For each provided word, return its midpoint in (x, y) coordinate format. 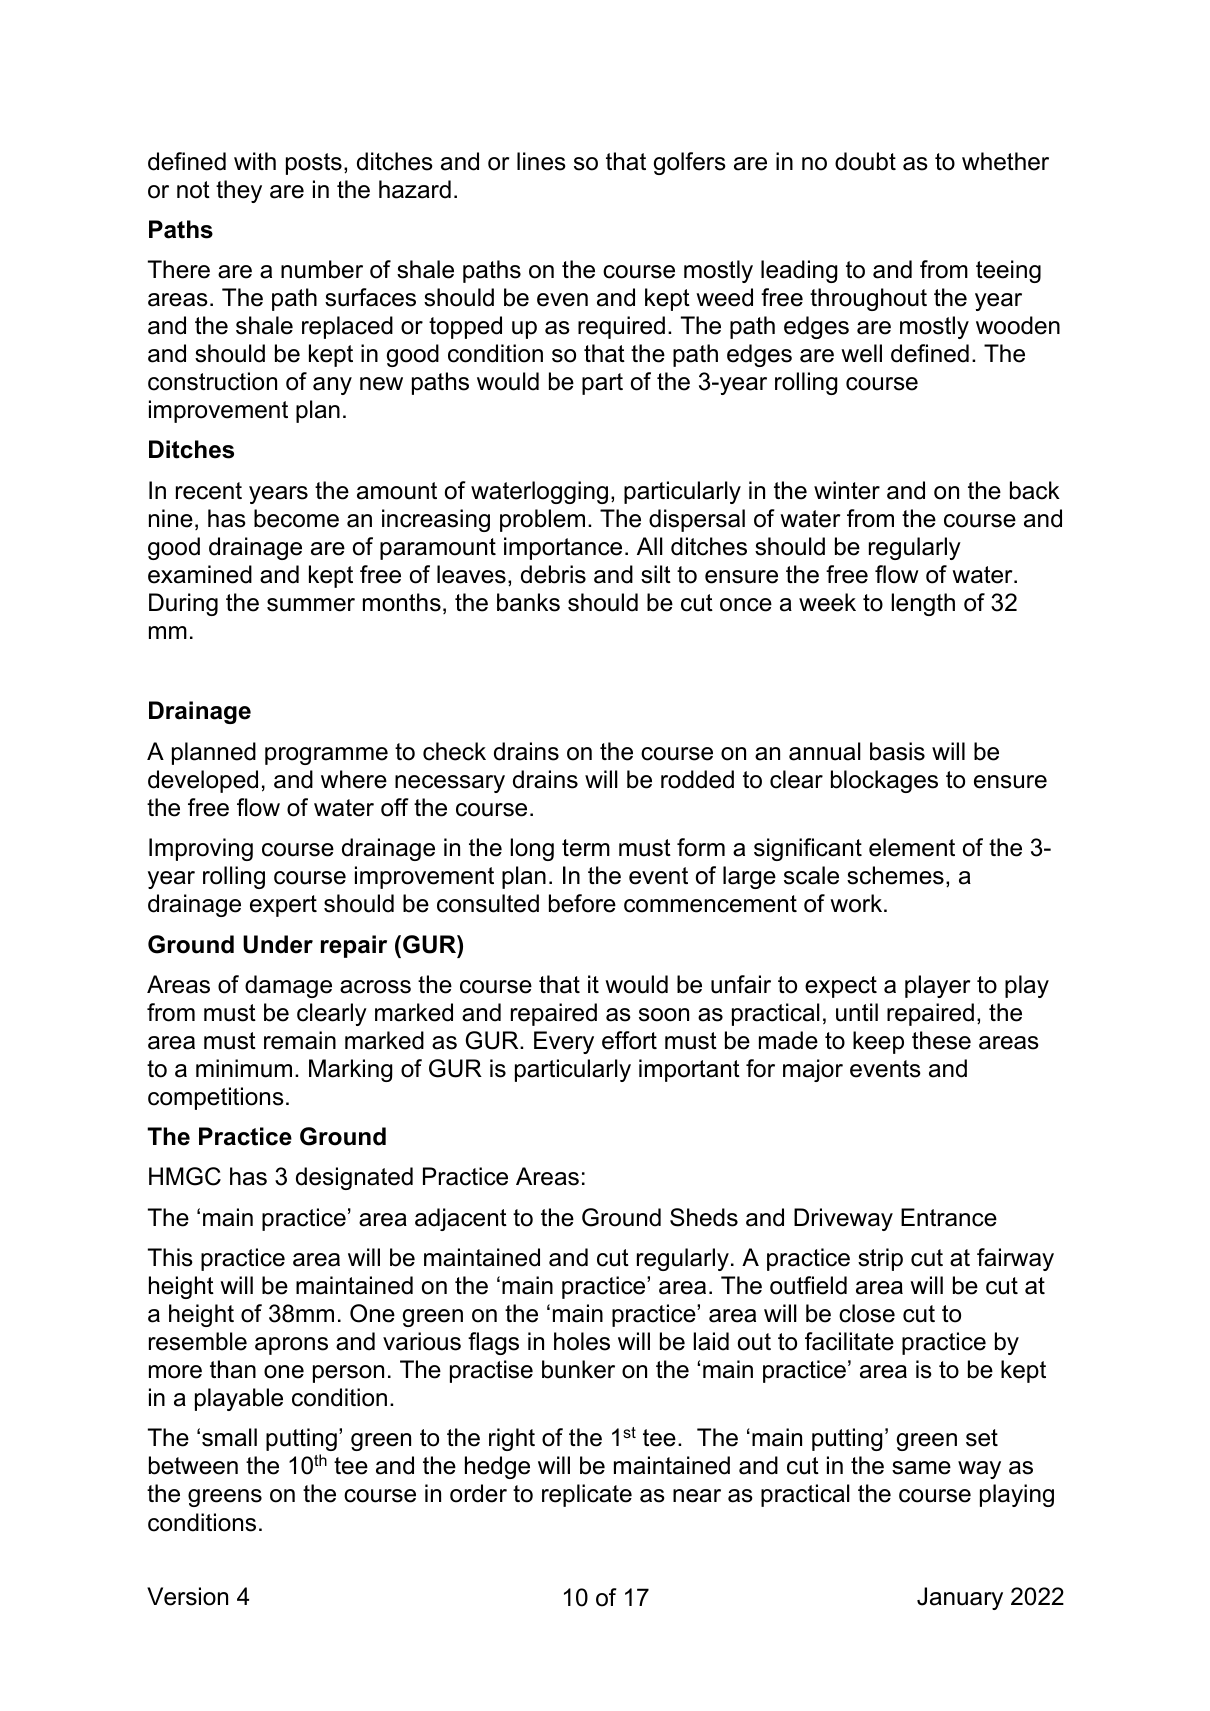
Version (187, 1596)
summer (311, 605)
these (941, 1040)
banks (528, 602)
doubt (865, 161)
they (239, 191)
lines (541, 161)
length (923, 604)
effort (629, 1040)
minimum (244, 1068)
